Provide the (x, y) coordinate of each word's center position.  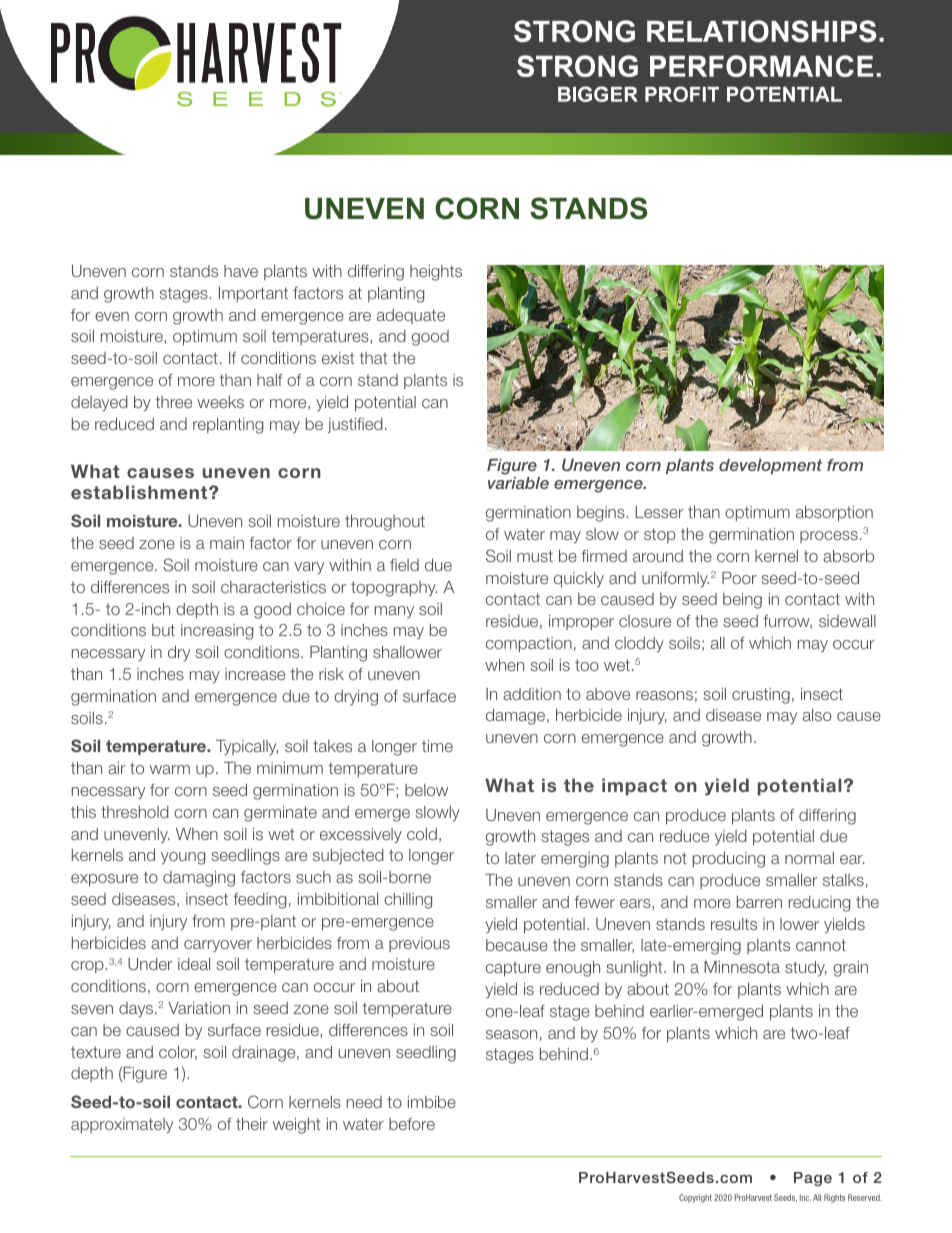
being (742, 601)
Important (253, 294)
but (163, 630)
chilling (408, 901)
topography (394, 589)
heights (436, 273)
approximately (122, 1125)
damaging (199, 879)
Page (813, 1179)
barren (759, 902)
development (770, 467)
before (412, 1124)
